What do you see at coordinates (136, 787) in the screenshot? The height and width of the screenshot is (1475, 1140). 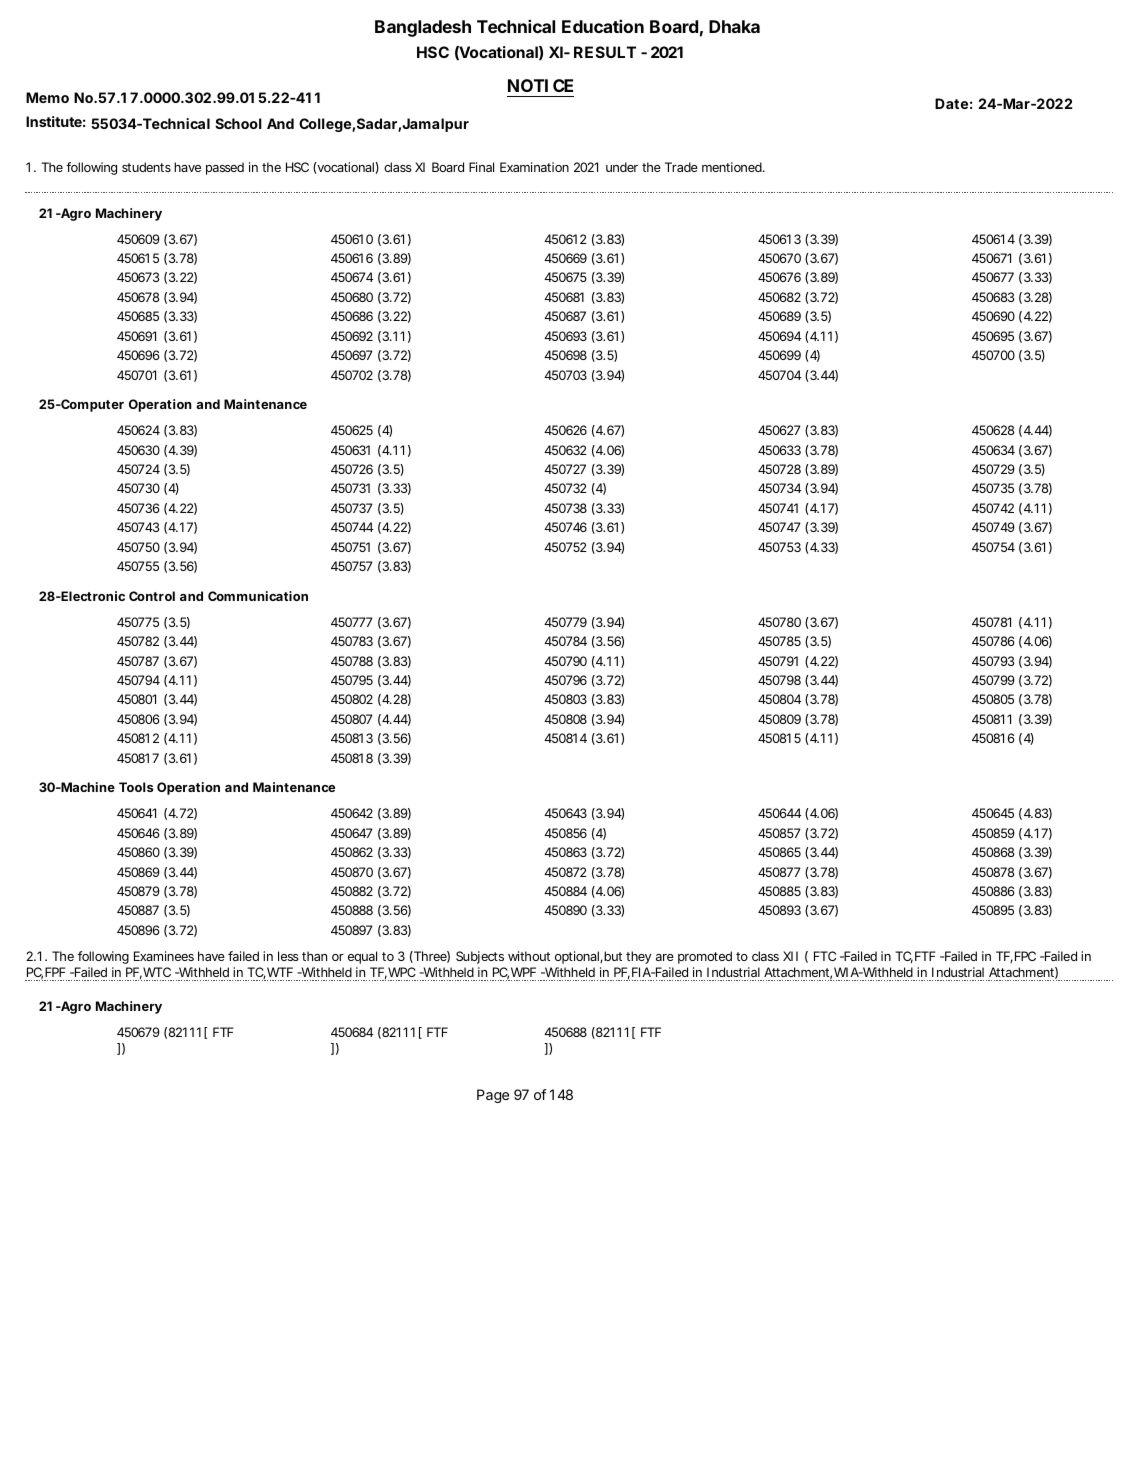 I see `Tools` at bounding box center [136, 787].
